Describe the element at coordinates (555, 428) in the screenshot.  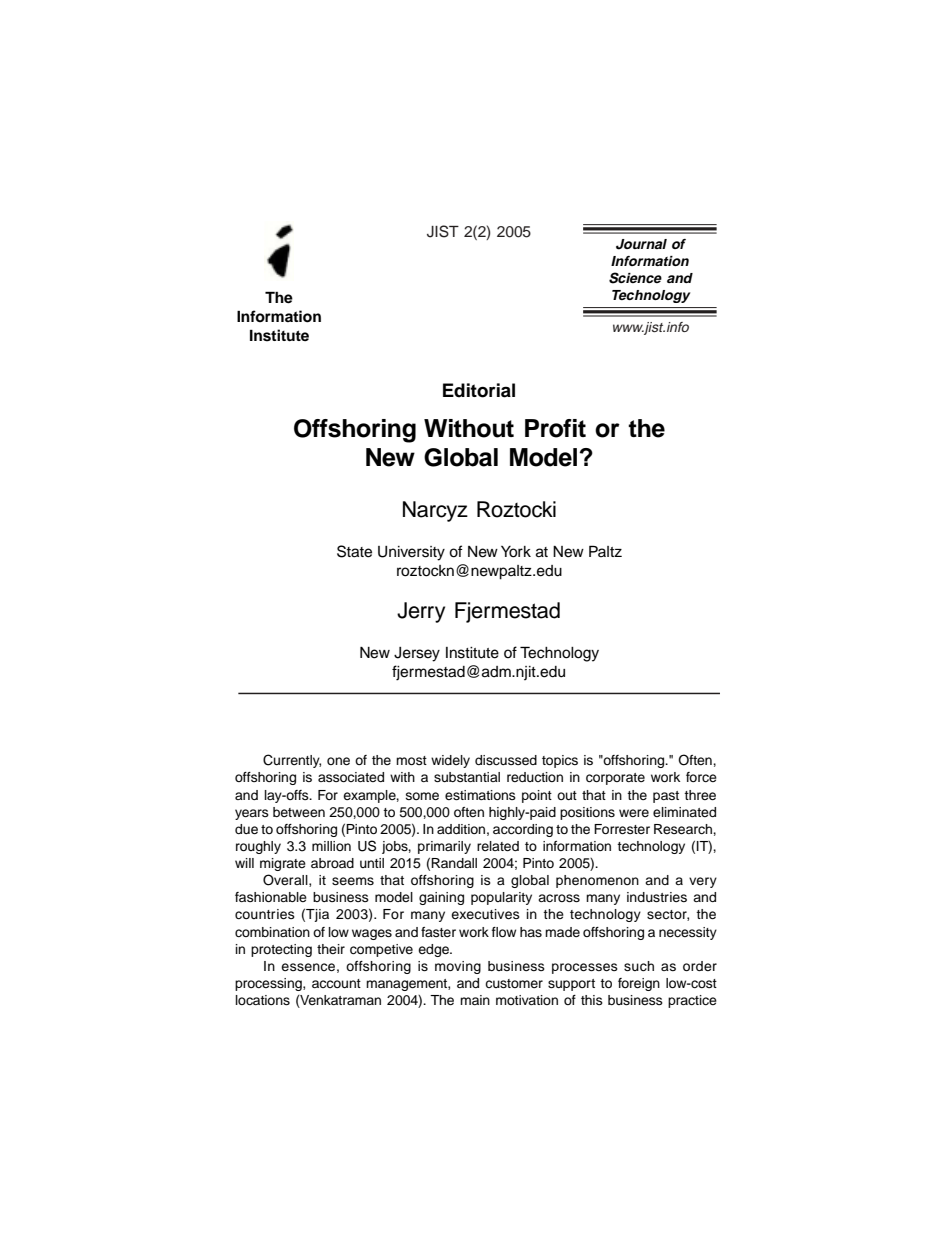
I see `Profit` at that location.
